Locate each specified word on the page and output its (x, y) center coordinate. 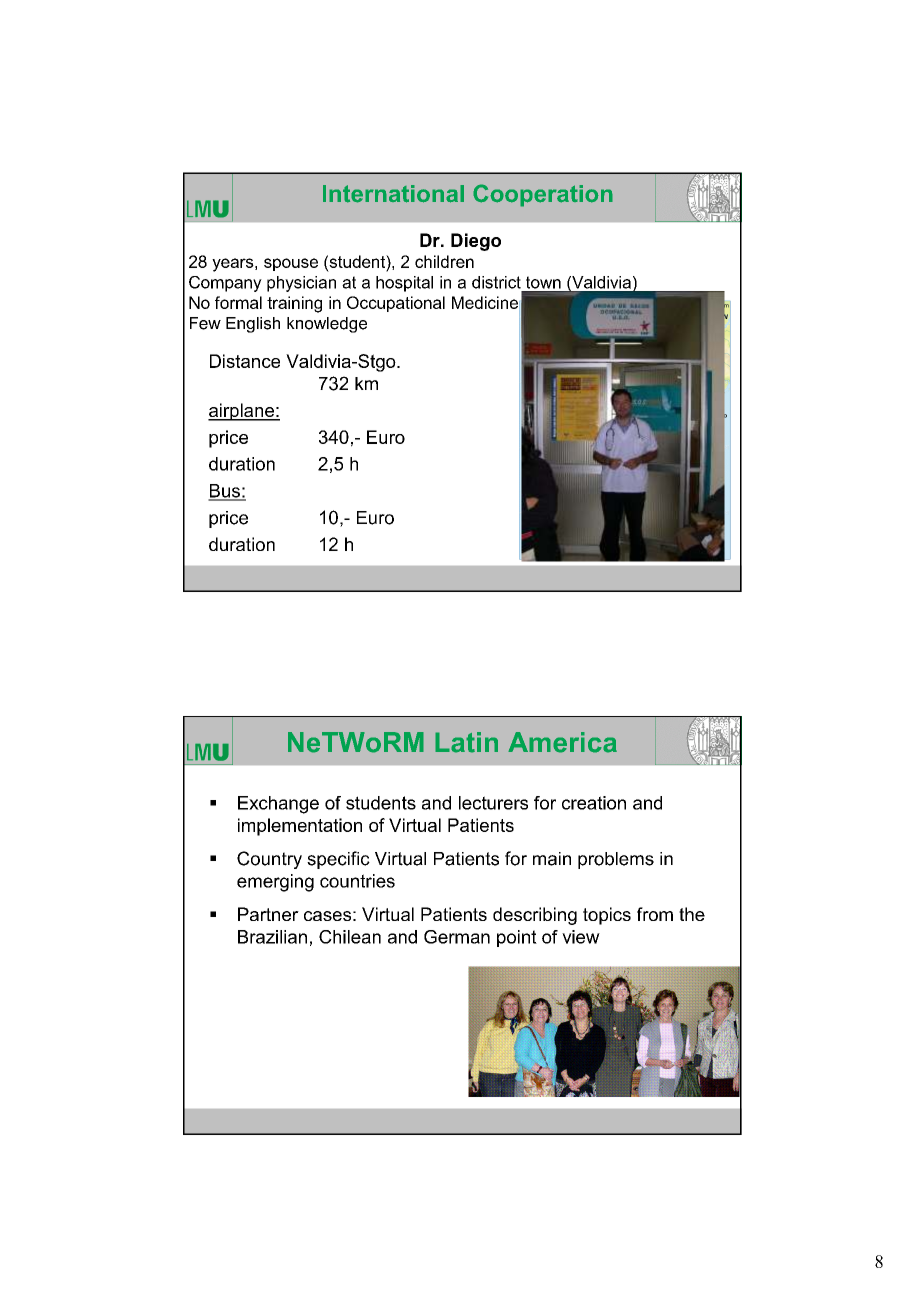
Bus (225, 492)
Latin (466, 742)
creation (594, 803)
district (496, 282)
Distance (245, 361)
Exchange (278, 805)
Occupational (396, 304)
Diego (476, 242)
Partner (268, 914)
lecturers (493, 803)
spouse (291, 264)
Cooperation (543, 195)
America (562, 742)
